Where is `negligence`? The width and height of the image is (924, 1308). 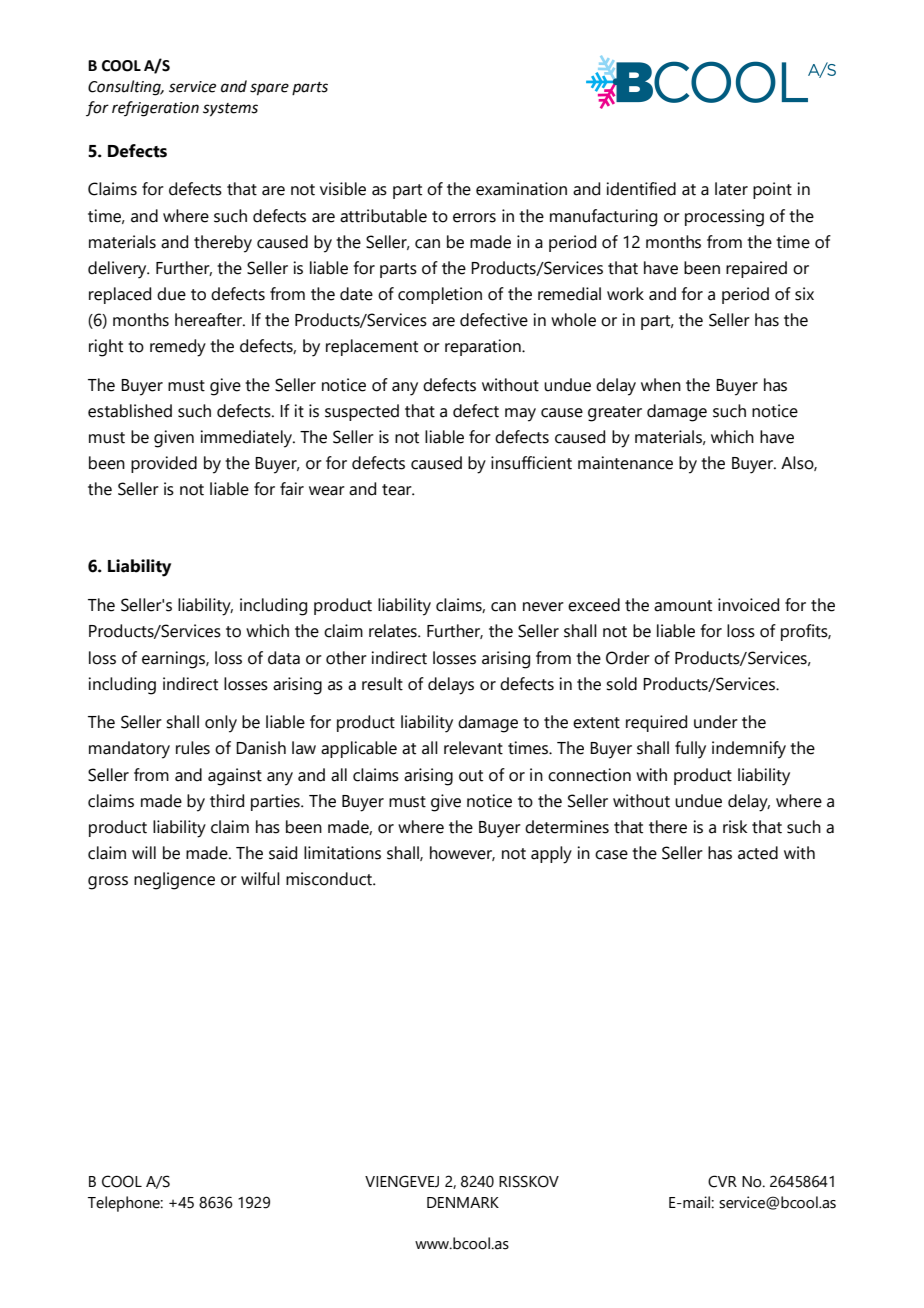 negligence is located at coordinates (174, 881).
